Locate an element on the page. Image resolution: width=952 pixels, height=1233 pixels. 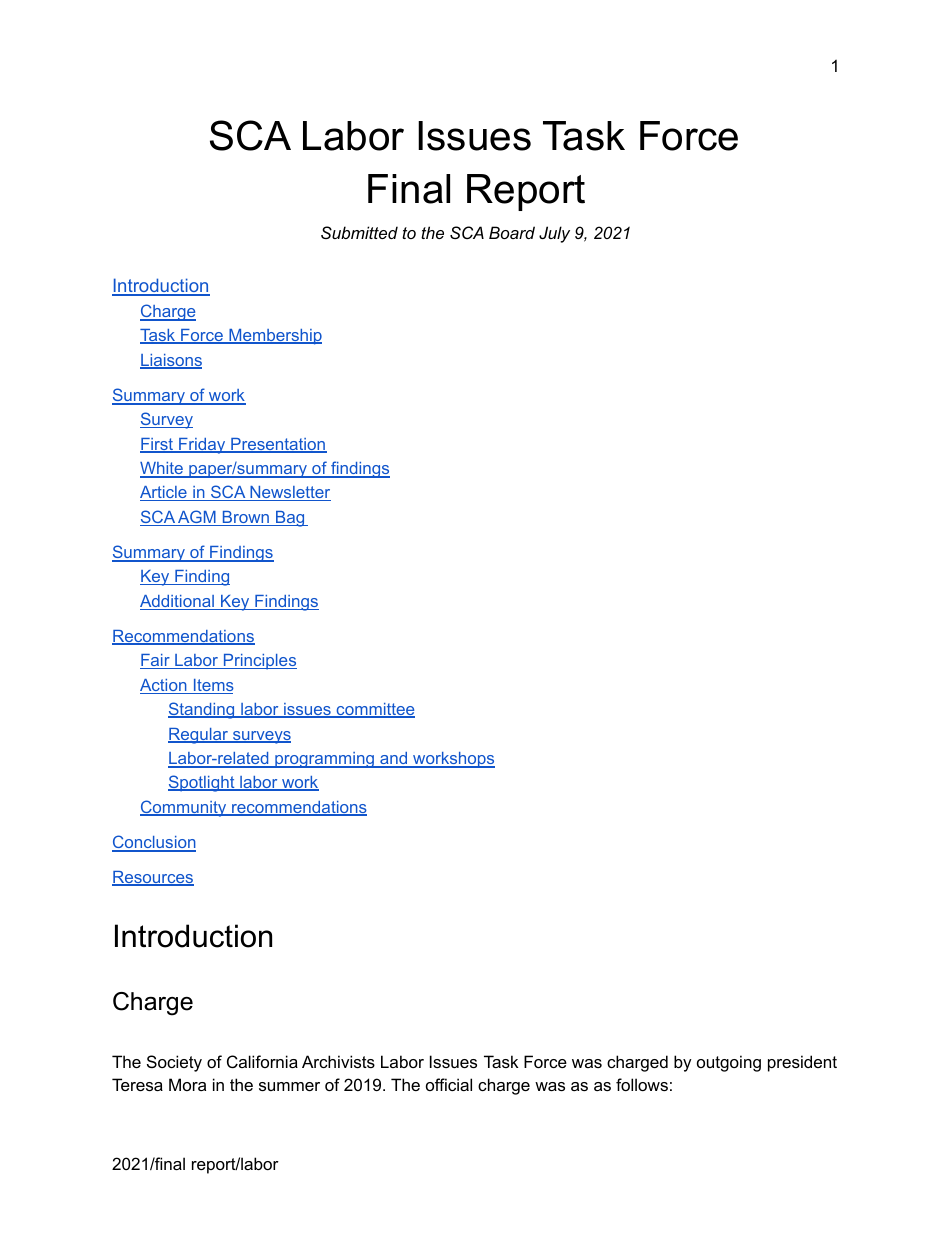
July is located at coordinates (554, 234).
